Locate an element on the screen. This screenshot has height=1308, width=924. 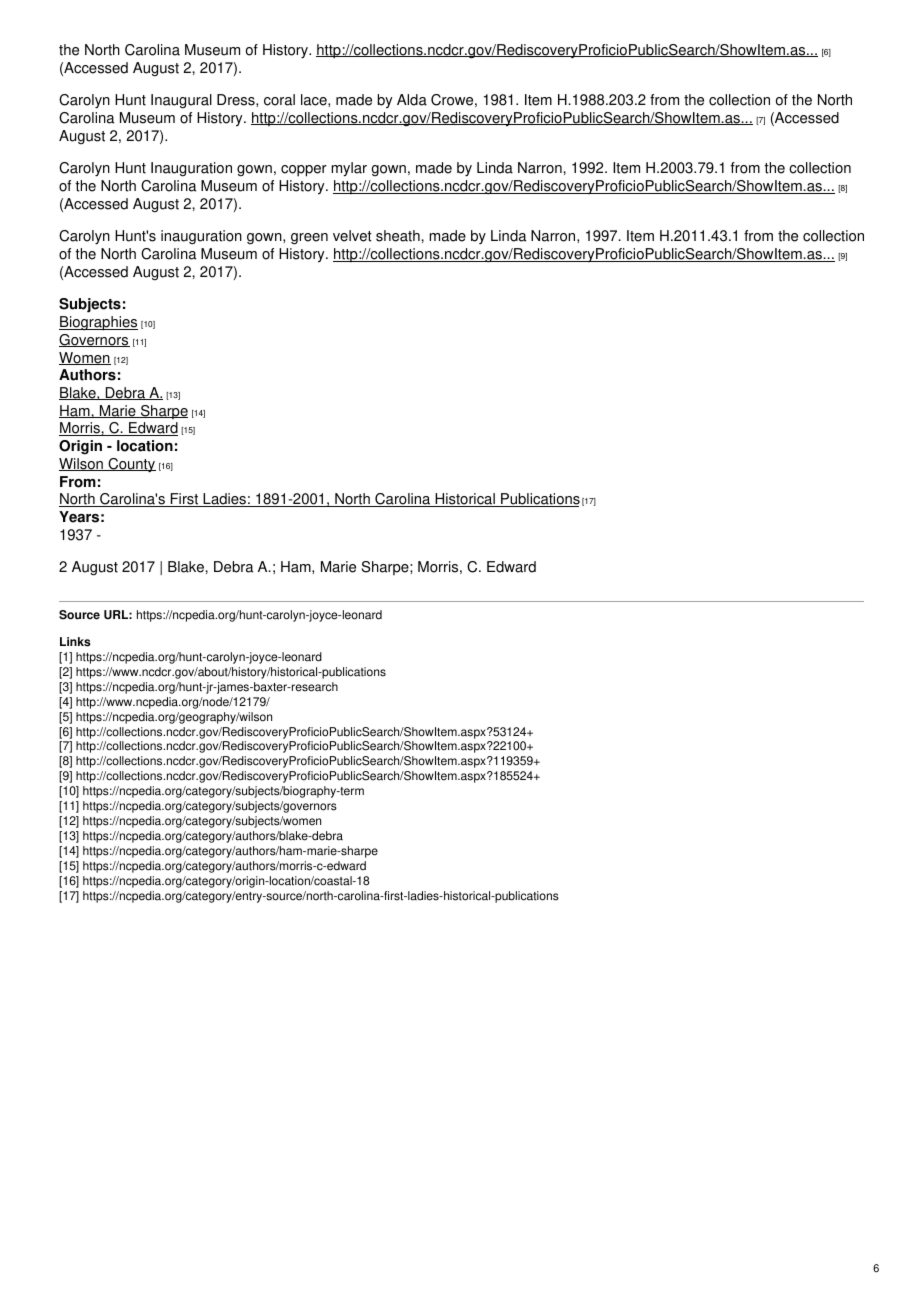
County is located at coordinates (131, 465).
